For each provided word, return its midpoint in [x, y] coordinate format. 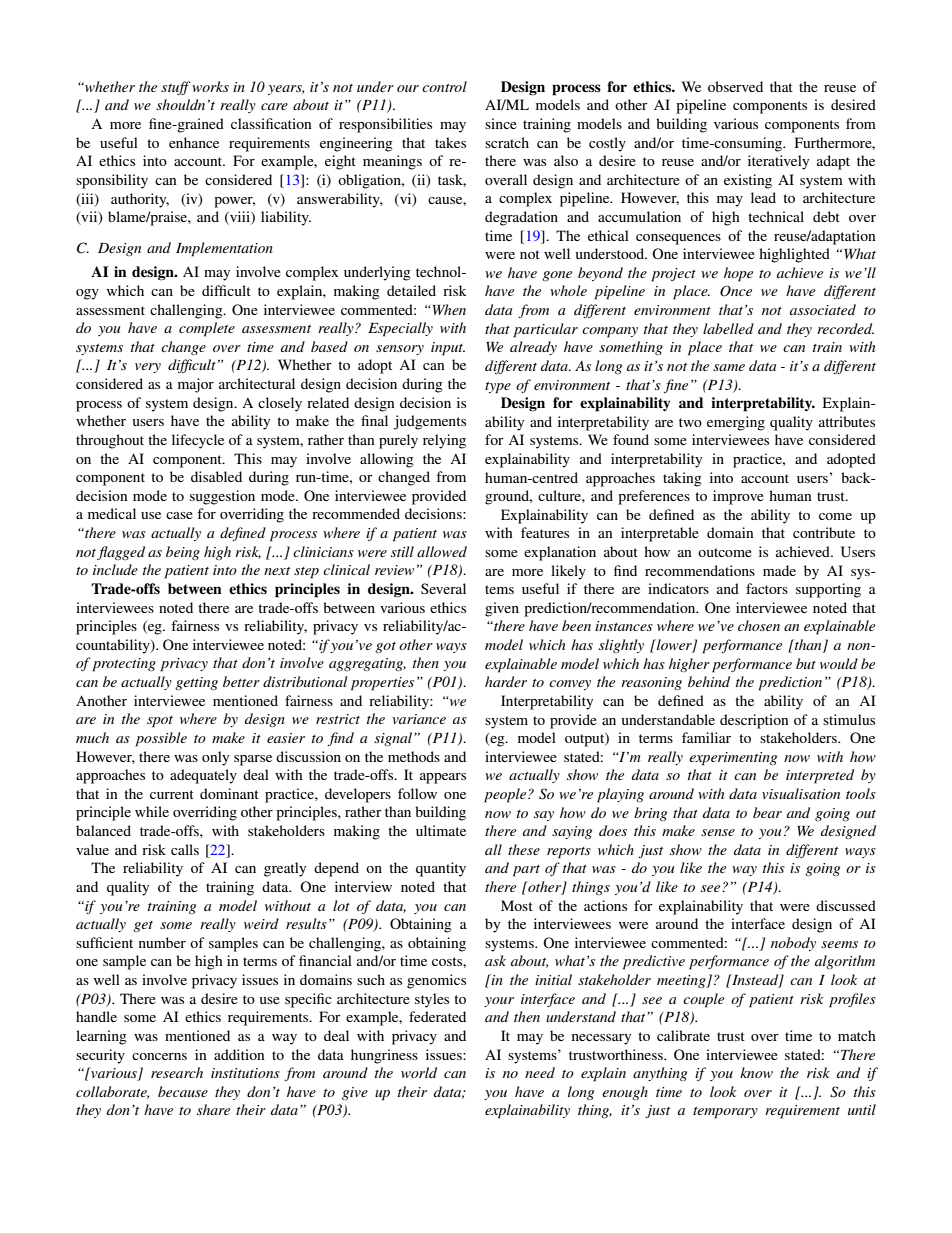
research [177, 1072]
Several [443, 588]
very [148, 368]
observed [735, 86]
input [448, 349]
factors [767, 588]
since [501, 123]
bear [767, 812]
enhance [194, 142]
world [419, 1072]
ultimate [441, 830]
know [756, 1072]
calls [185, 849]
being [183, 553]
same [729, 367]
